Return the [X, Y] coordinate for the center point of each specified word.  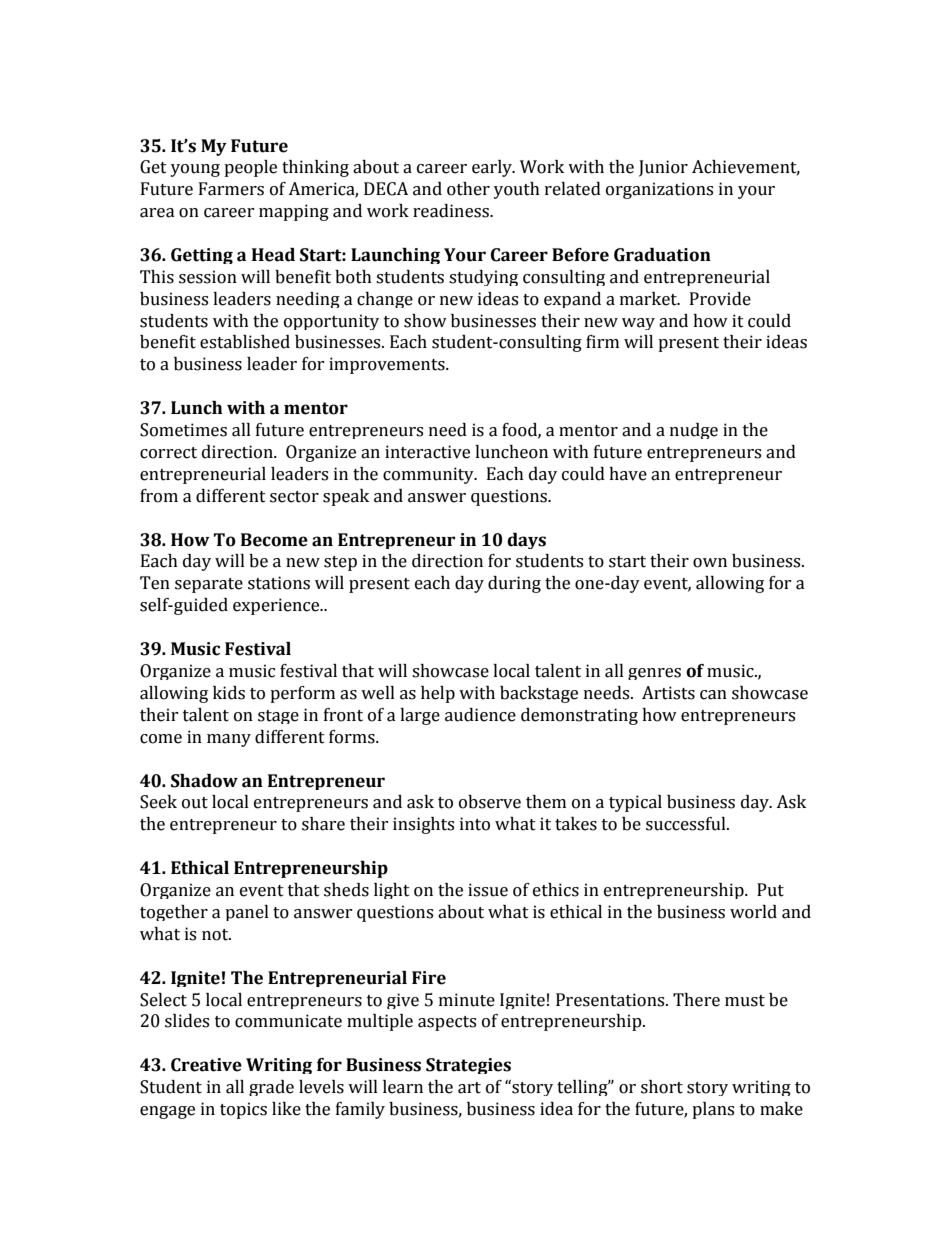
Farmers [231, 189]
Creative [206, 1065]
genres [654, 674]
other [468, 189]
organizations [659, 190]
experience [277, 606]
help [438, 694]
